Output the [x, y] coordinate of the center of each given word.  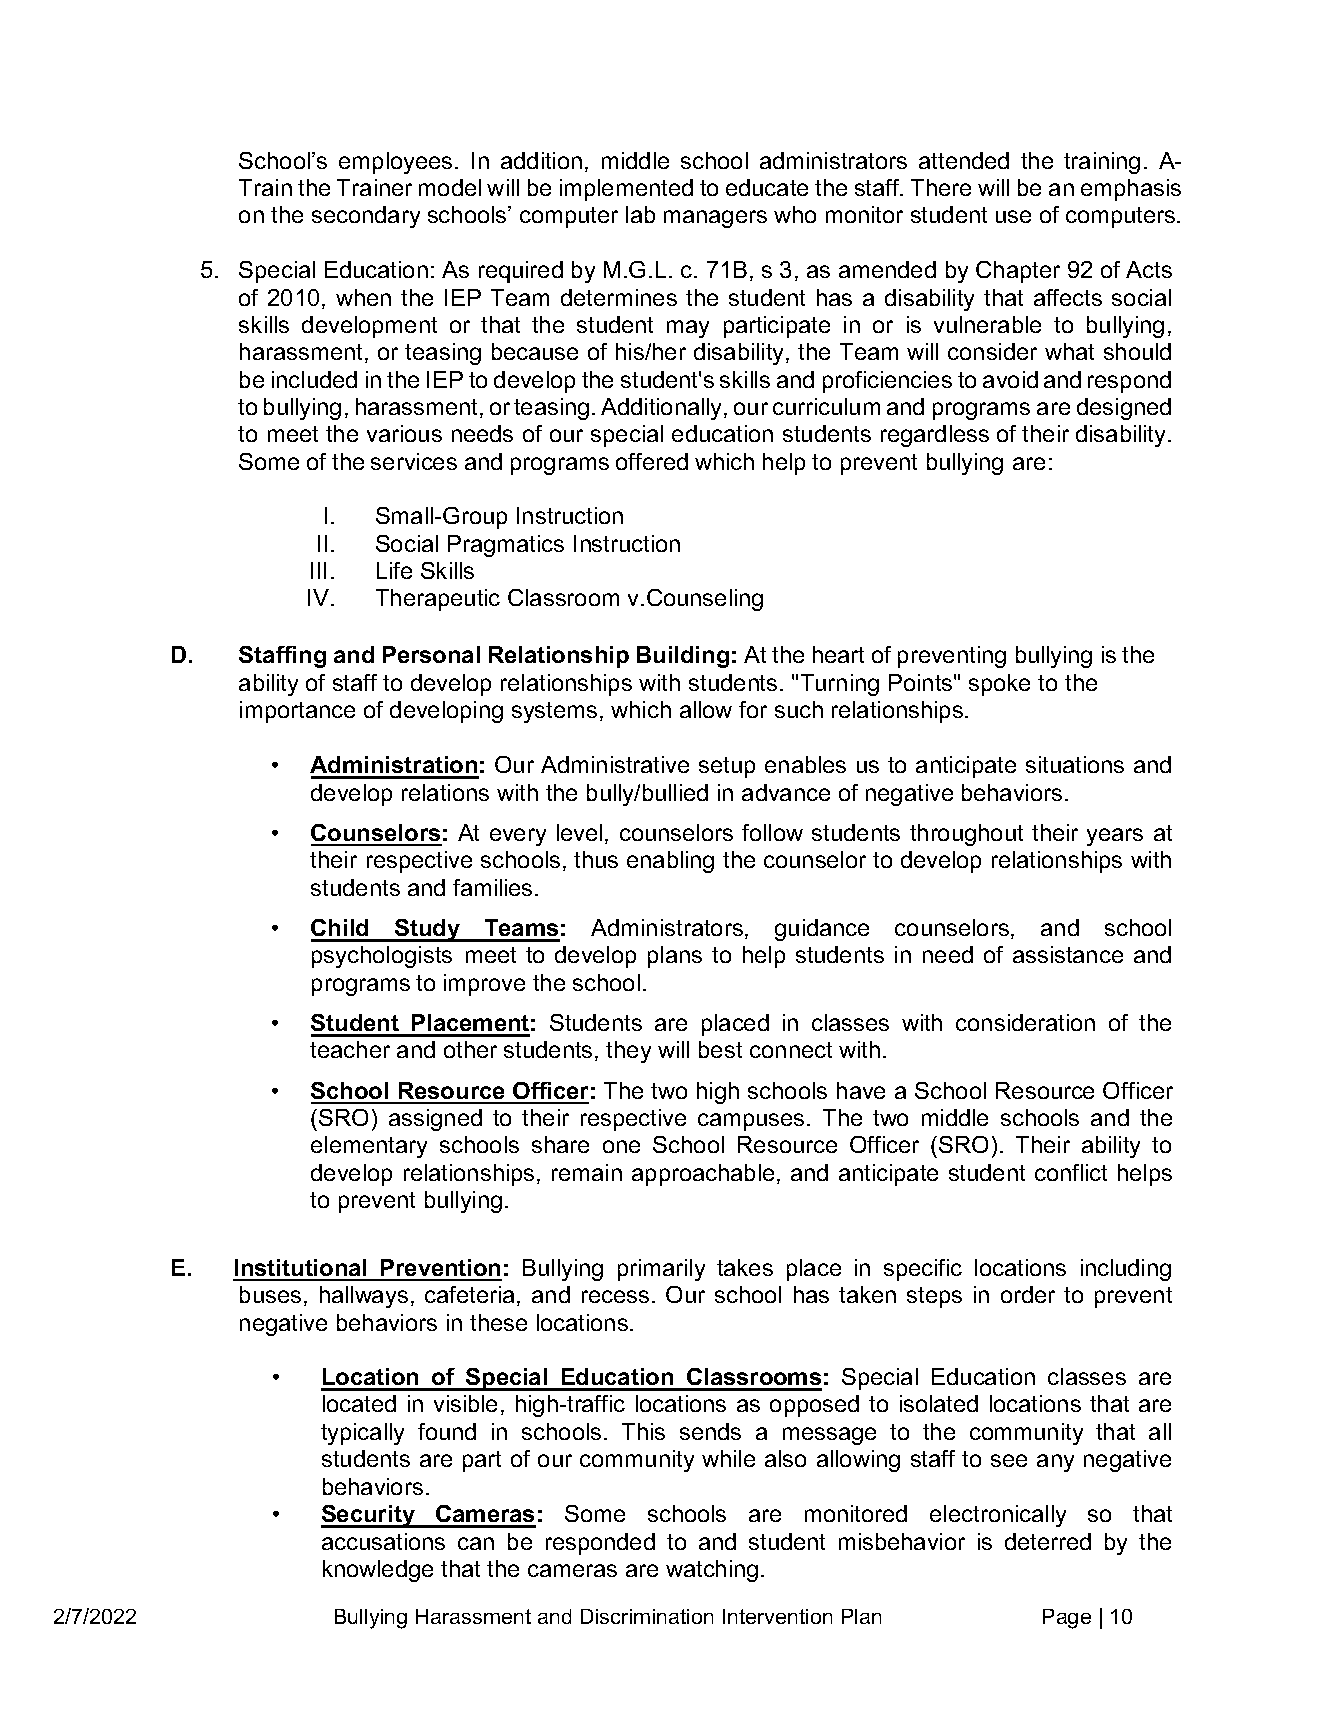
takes [745, 1267]
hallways [364, 1297]
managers [715, 219]
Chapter [1018, 272]
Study [428, 930]
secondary [366, 217]
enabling [670, 862]
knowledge [378, 1571]
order [1028, 1294]
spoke [999, 685]
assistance [1068, 954]
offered [652, 461]
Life [394, 570]
